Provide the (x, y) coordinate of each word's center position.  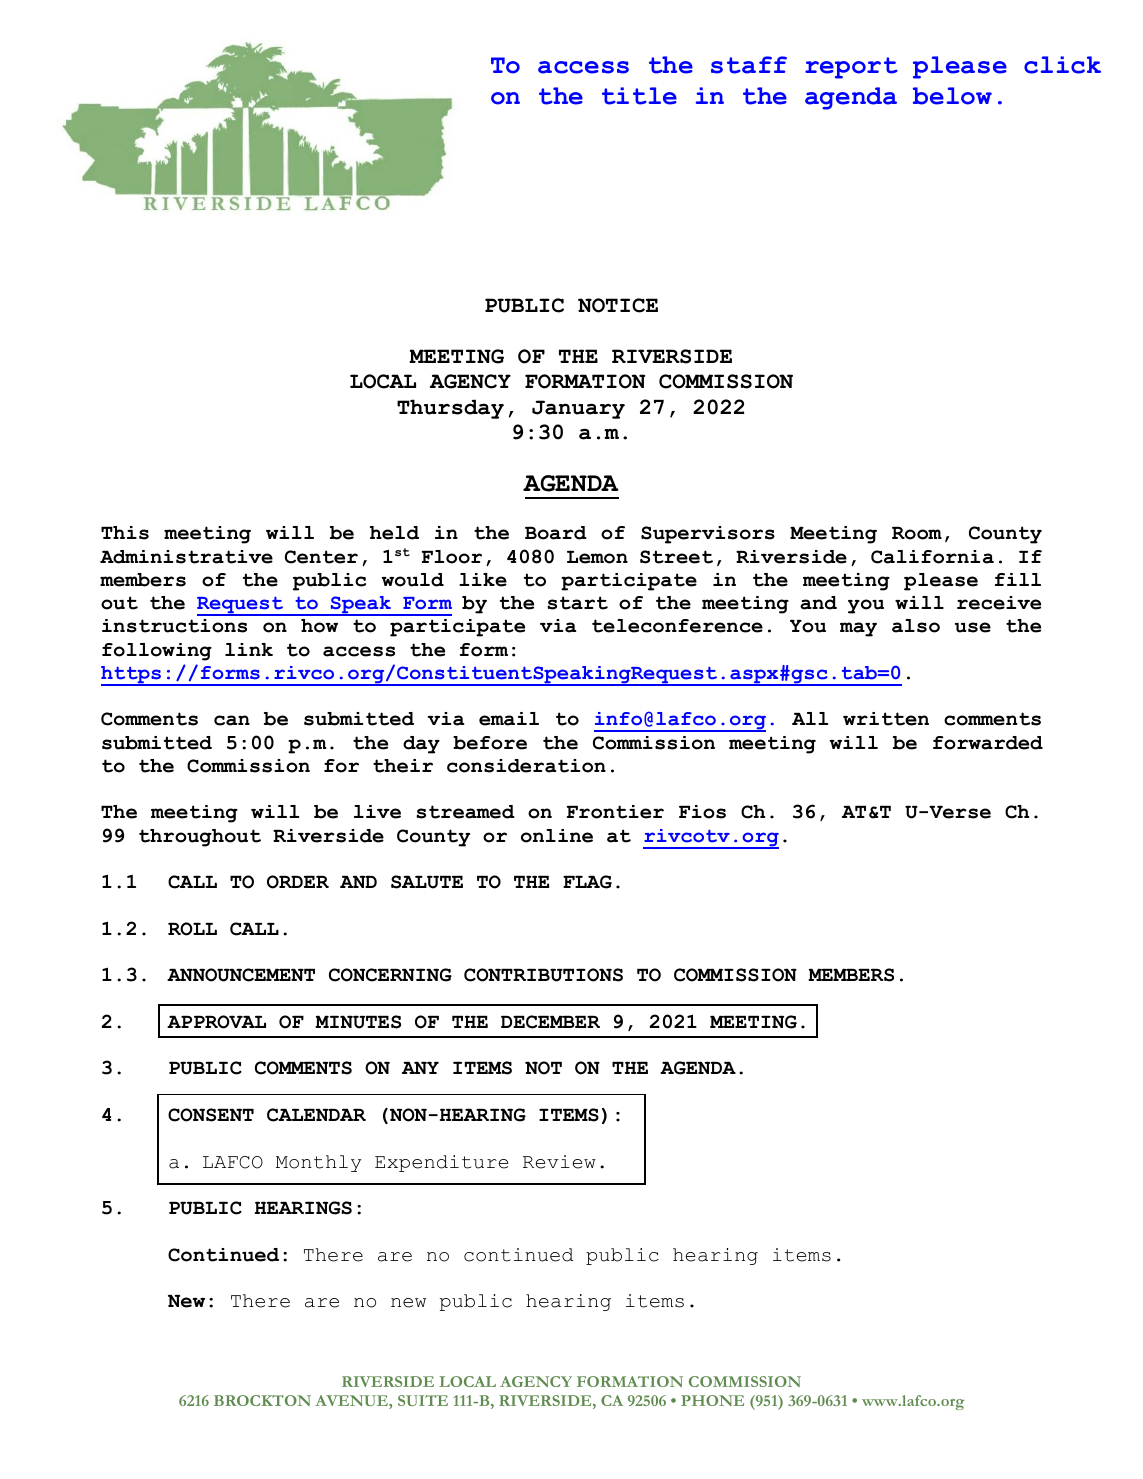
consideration (526, 766)
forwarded (988, 743)
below (952, 96)
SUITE (423, 1400)
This (125, 533)
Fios (702, 812)
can (232, 720)
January (578, 409)
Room (917, 533)
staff (749, 65)
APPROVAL (216, 1022)
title (639, 96)
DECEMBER (550, 1022)
